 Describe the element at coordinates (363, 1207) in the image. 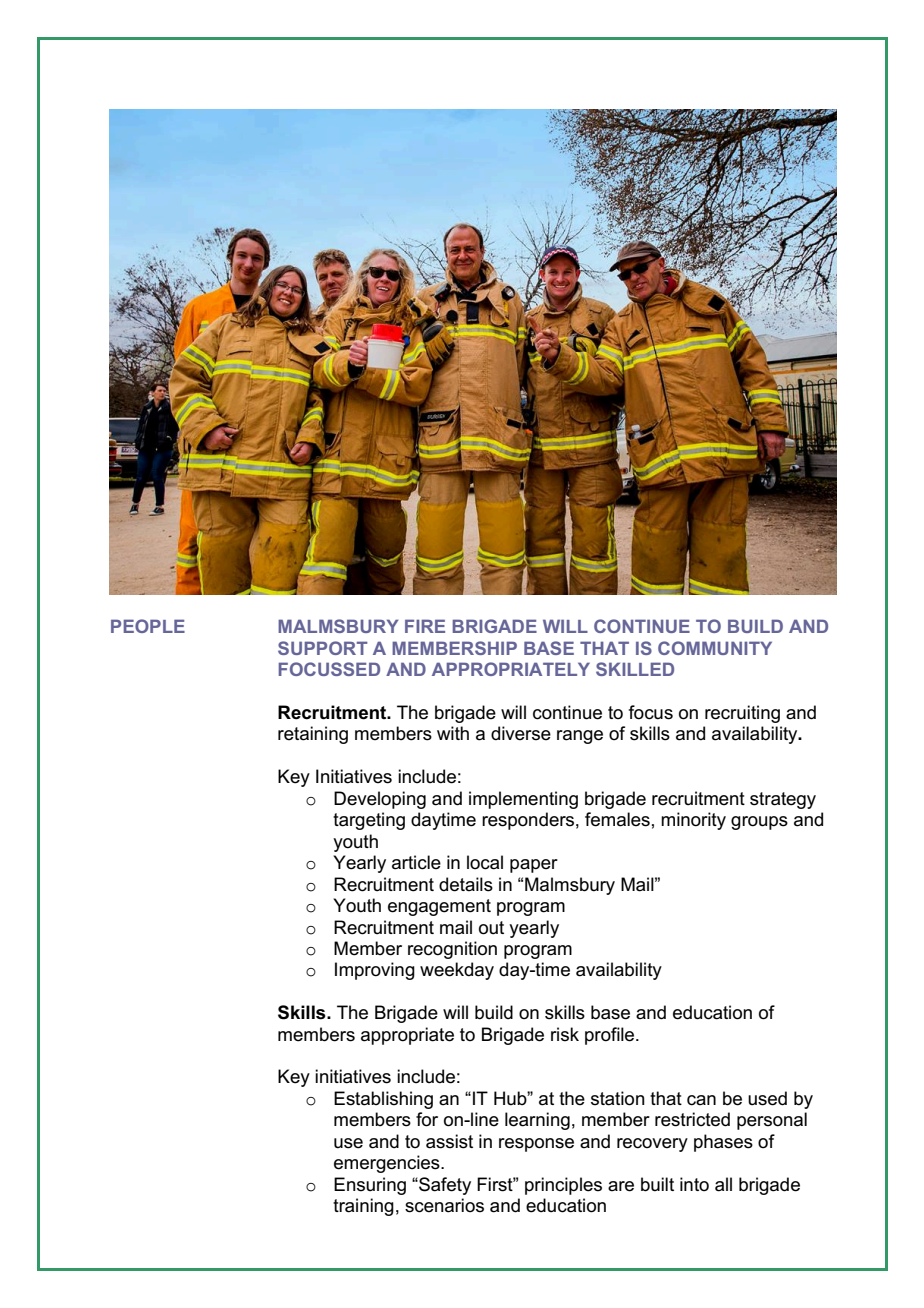

I see `training` at that location.
